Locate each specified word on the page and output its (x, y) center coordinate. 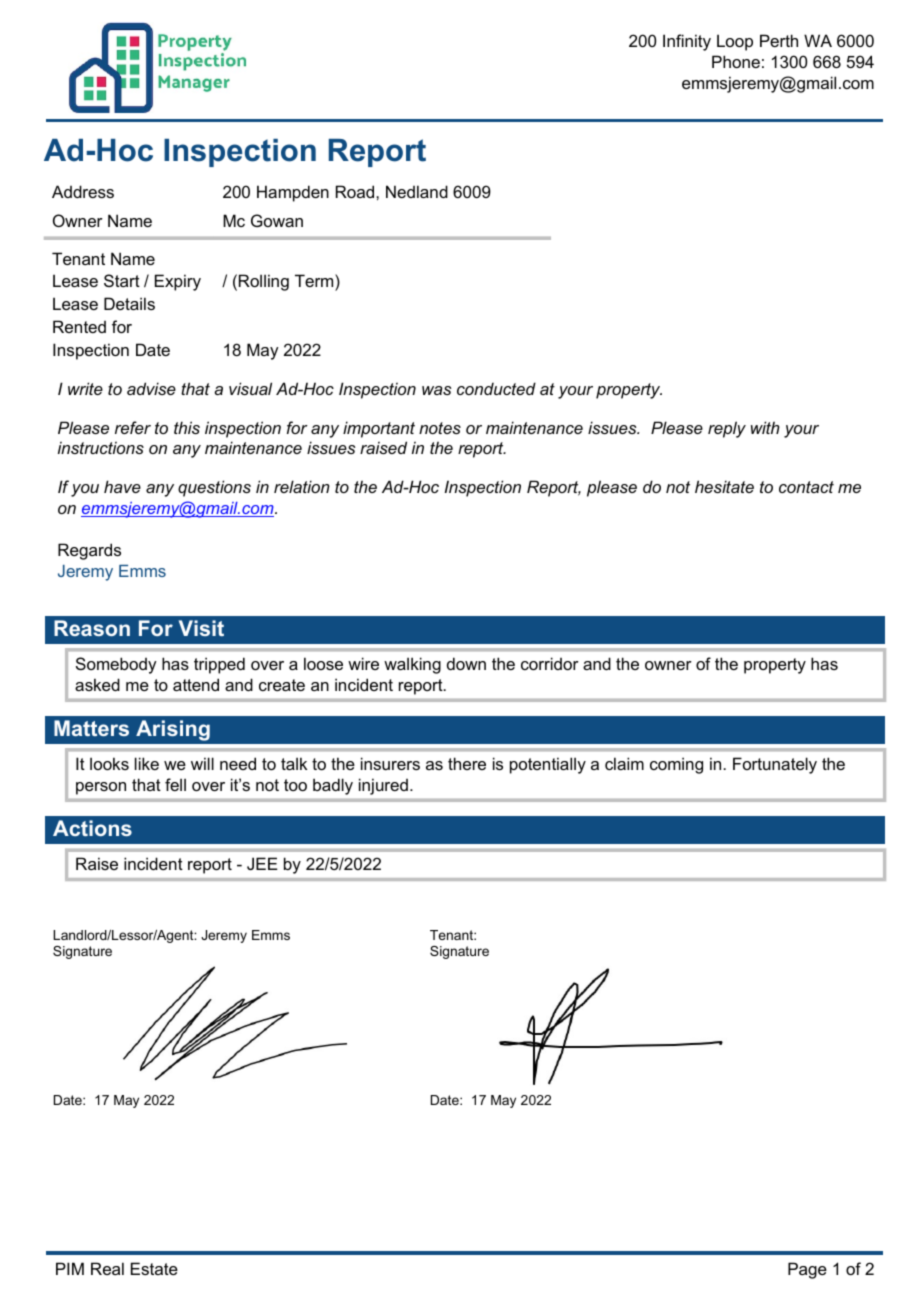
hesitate (724, 486)
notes (440, 428)
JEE (262, 863)
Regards (89, 551)
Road (356, 191)
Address (83, 191)
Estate (154, 1268)
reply (727, 429)
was (436, 390)
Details (129, 303)
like (147, 763)
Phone (736, 61)
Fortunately (775, 765)
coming (676, 765)
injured (383, 787)
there (467, 763)
